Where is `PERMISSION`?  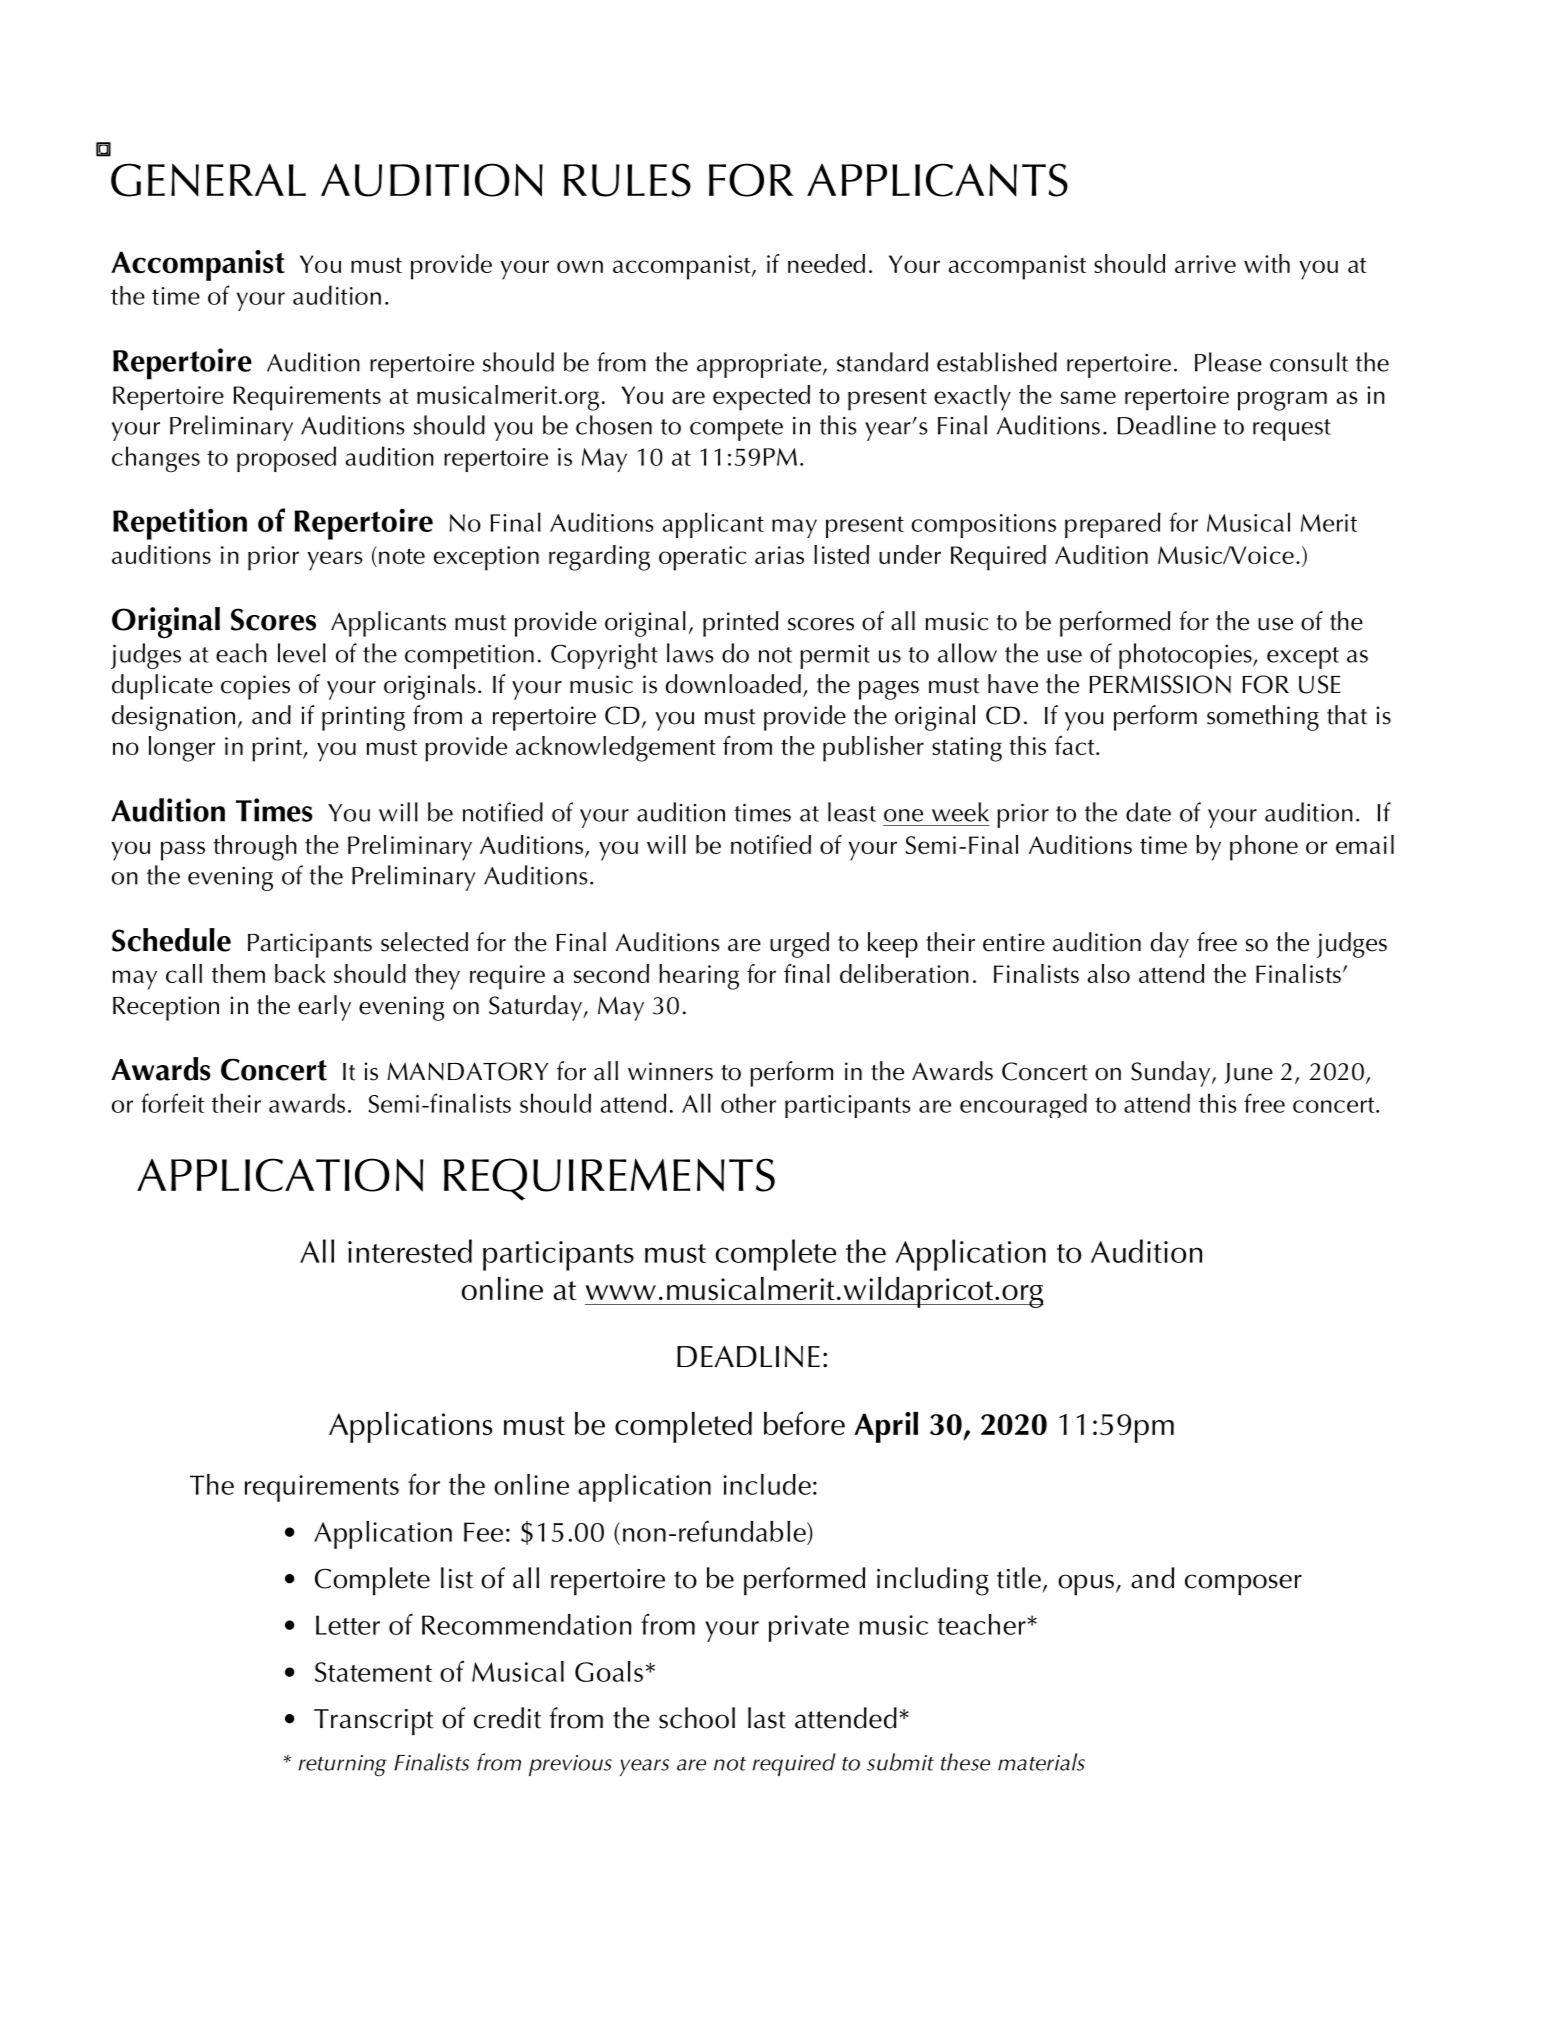
PERMISSION is located at coordinates (1160, 684).
